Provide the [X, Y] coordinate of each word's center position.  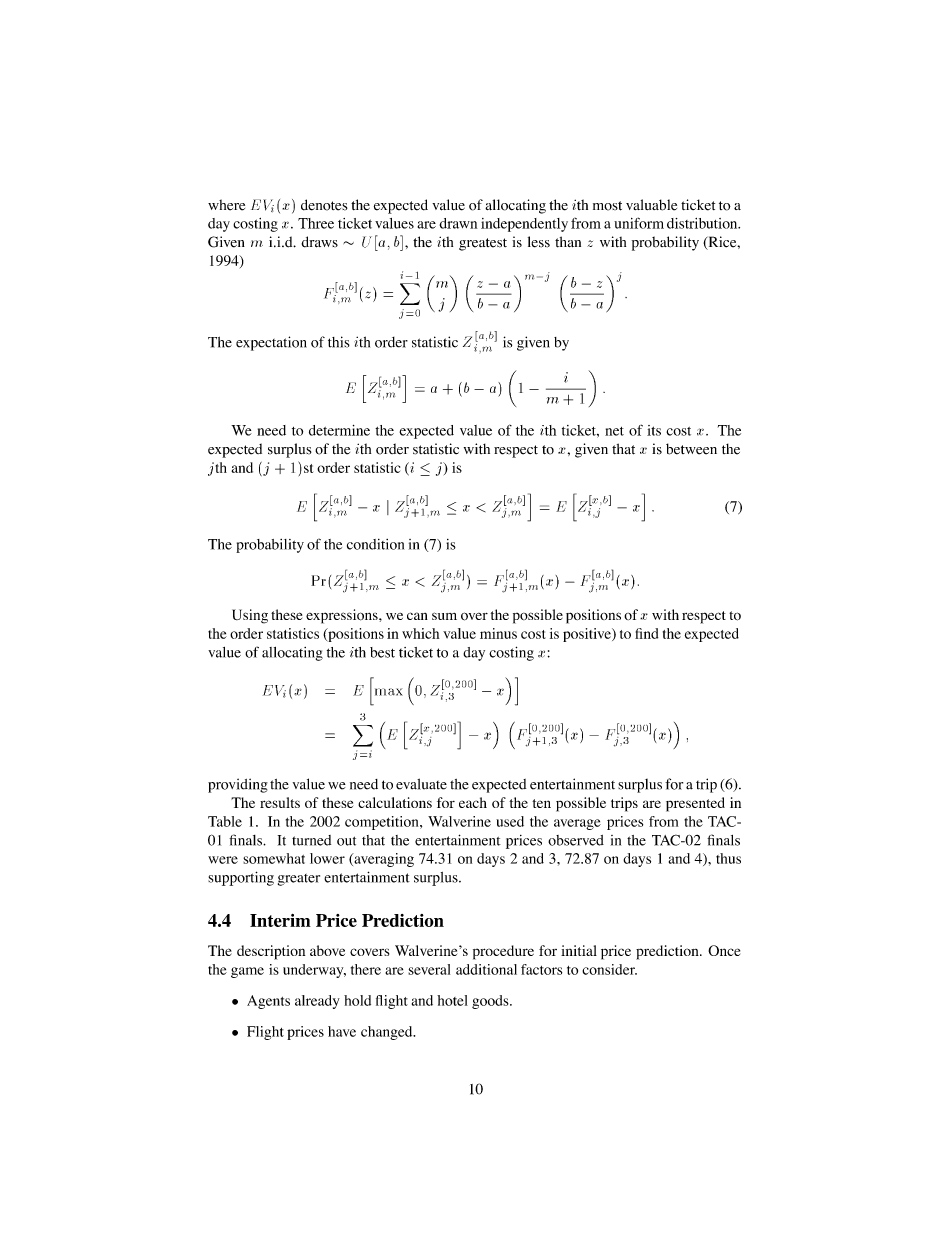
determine [339, 430]
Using [250, 616]
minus [498, 633]
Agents [268, 1002]
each [473, 802]
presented [695, 804]
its [654, 430]
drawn [458, 223]
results [280, 802]
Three [316, 223]
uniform [639, 223]
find [646, 633]
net [614, 431]
